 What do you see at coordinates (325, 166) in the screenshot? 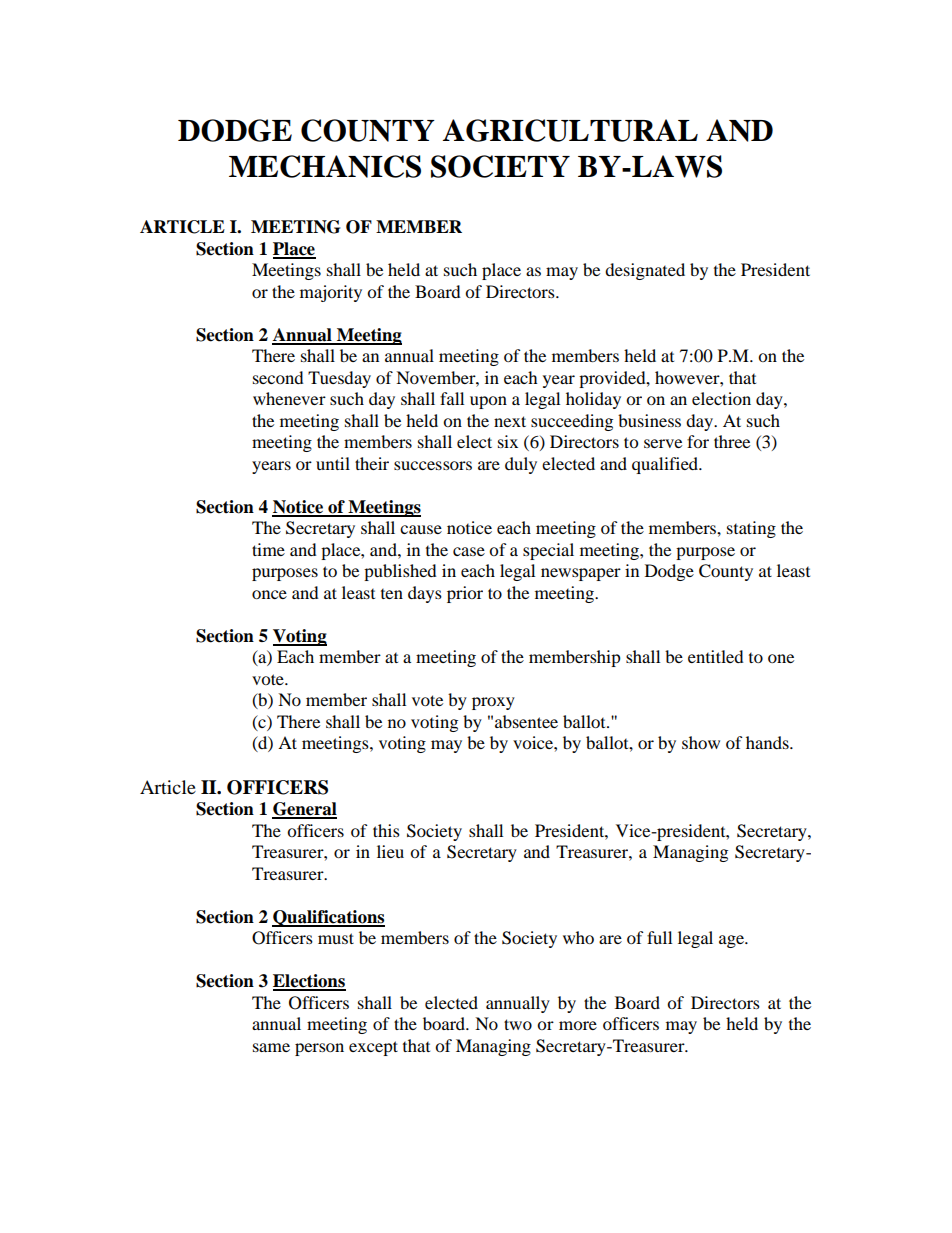
I see `MECHANICS` at bounding box center [325, 166].
